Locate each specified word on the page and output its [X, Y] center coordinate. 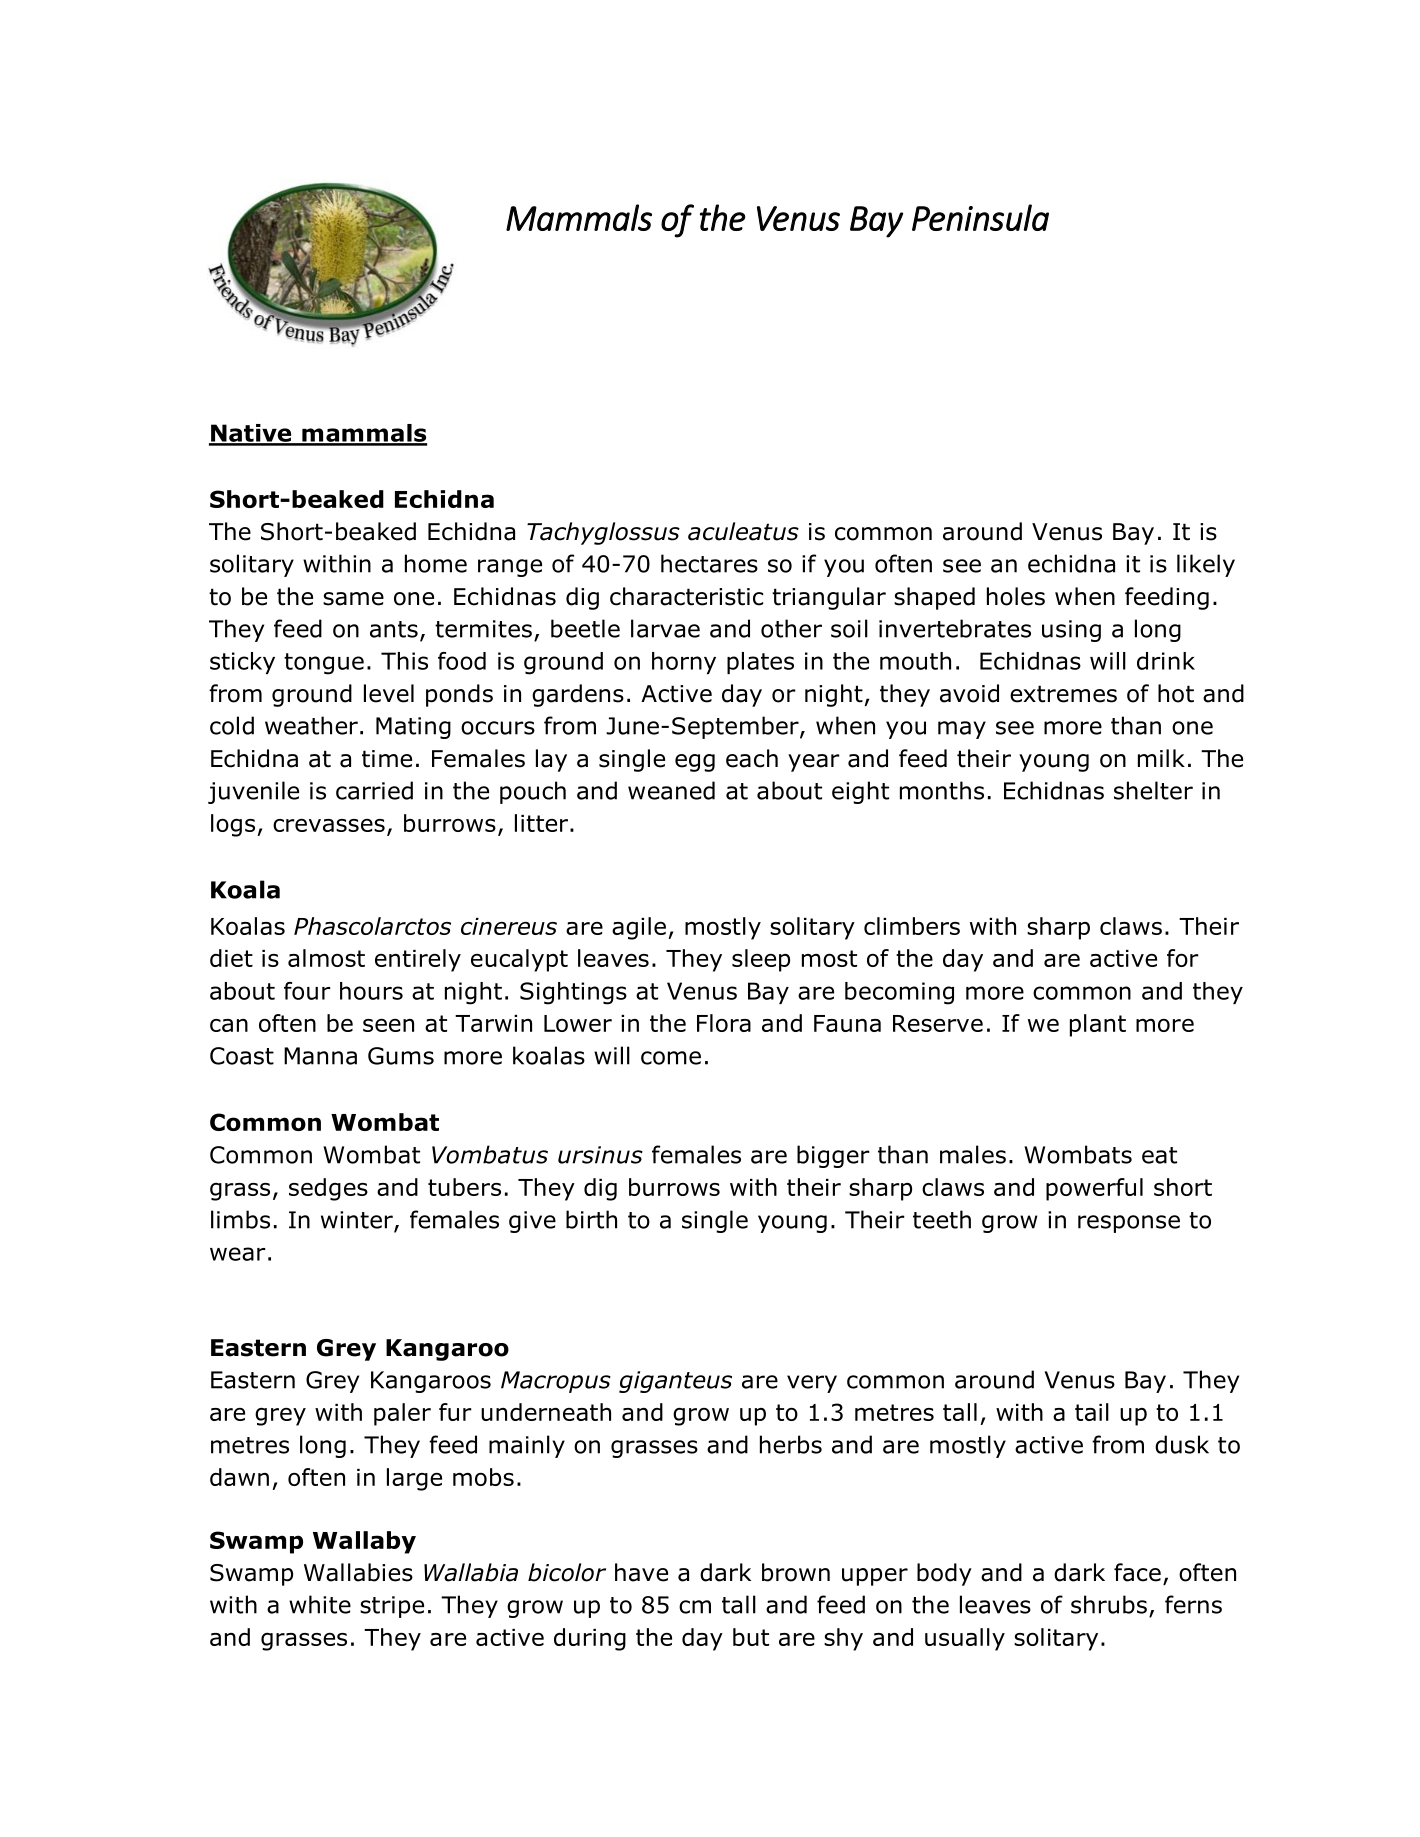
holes [1016, 596]
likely [1206, 565]
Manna [320, 1056]
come [671, 1058]
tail [1092, 1412]
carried [374, 790]
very [812, 1384]
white [320, 1604]
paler [402, 1414]
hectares [709, 563]
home [436, 563]
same [353, 599]
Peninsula [980, 217]
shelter [1153, 790]
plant [1098, 1025]
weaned [671, 790]
